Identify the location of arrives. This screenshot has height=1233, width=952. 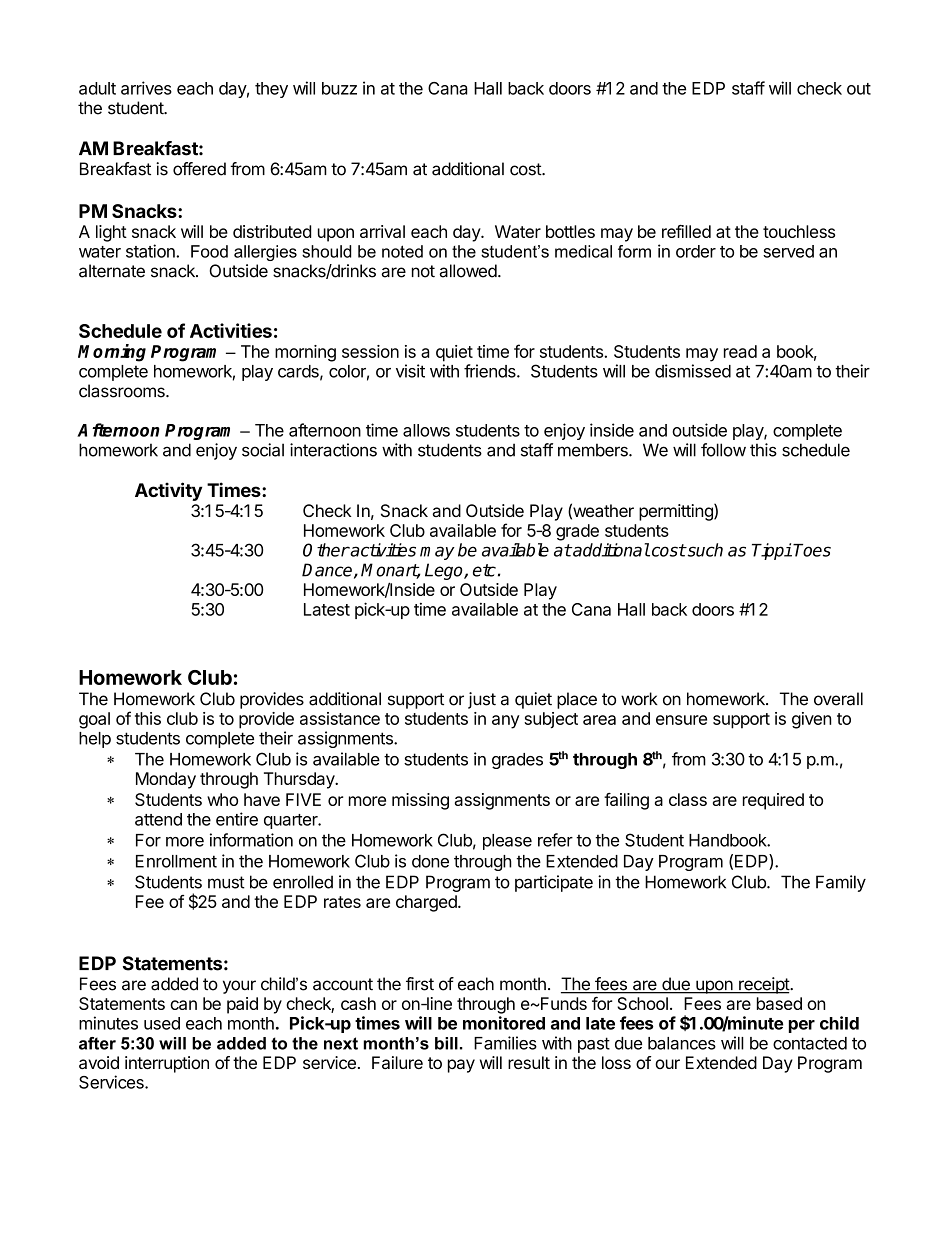
(146, 88).
